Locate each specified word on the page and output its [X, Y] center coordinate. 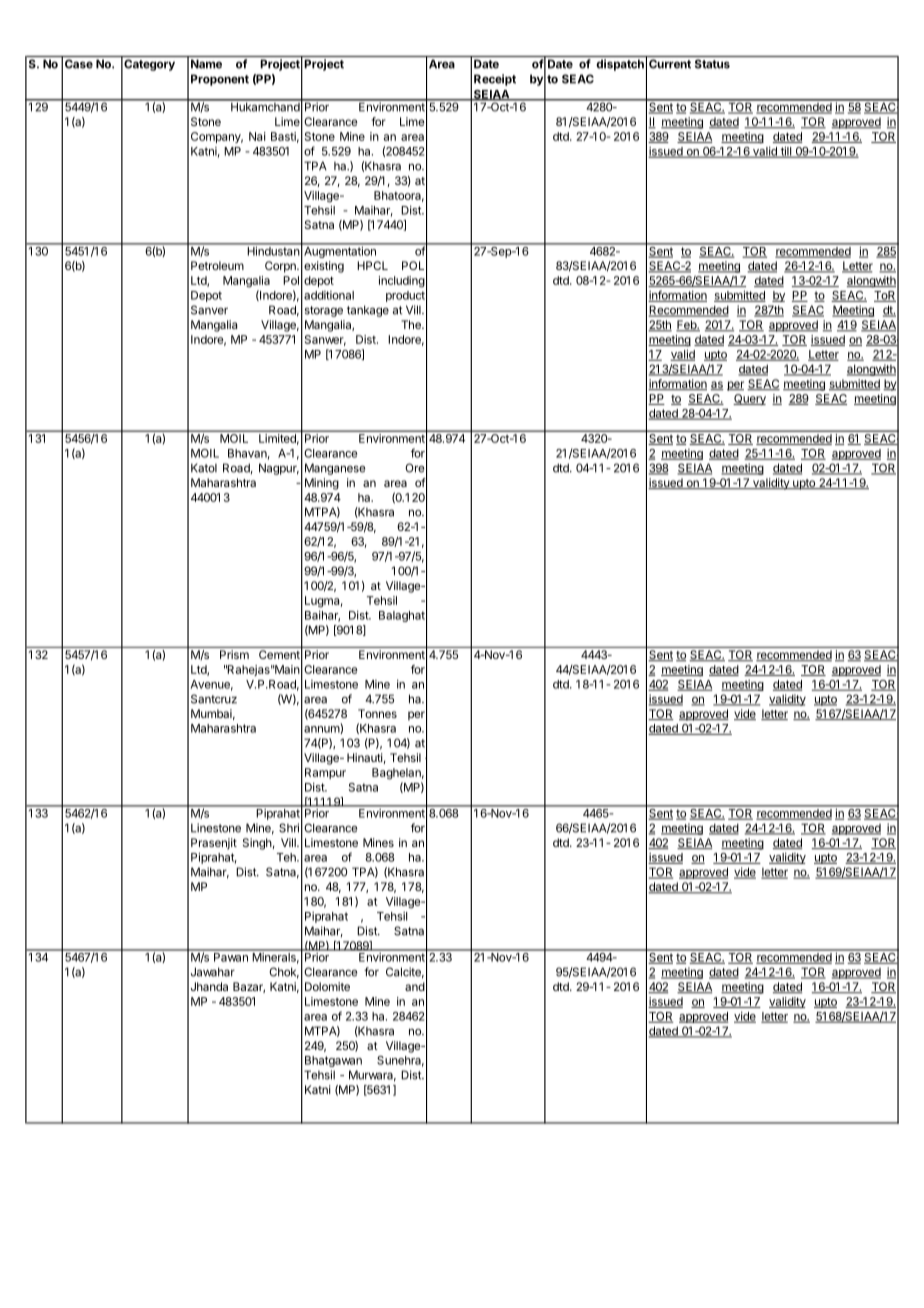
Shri [289, 828]
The [412, 324]
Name [206, 64]
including [402, 282]
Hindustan [273, 250]
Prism [234, 654]
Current [670, 64]
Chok [284, 973]
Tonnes [377, 713]
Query [749, 399]
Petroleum [217, 265]
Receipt [495, 80]
